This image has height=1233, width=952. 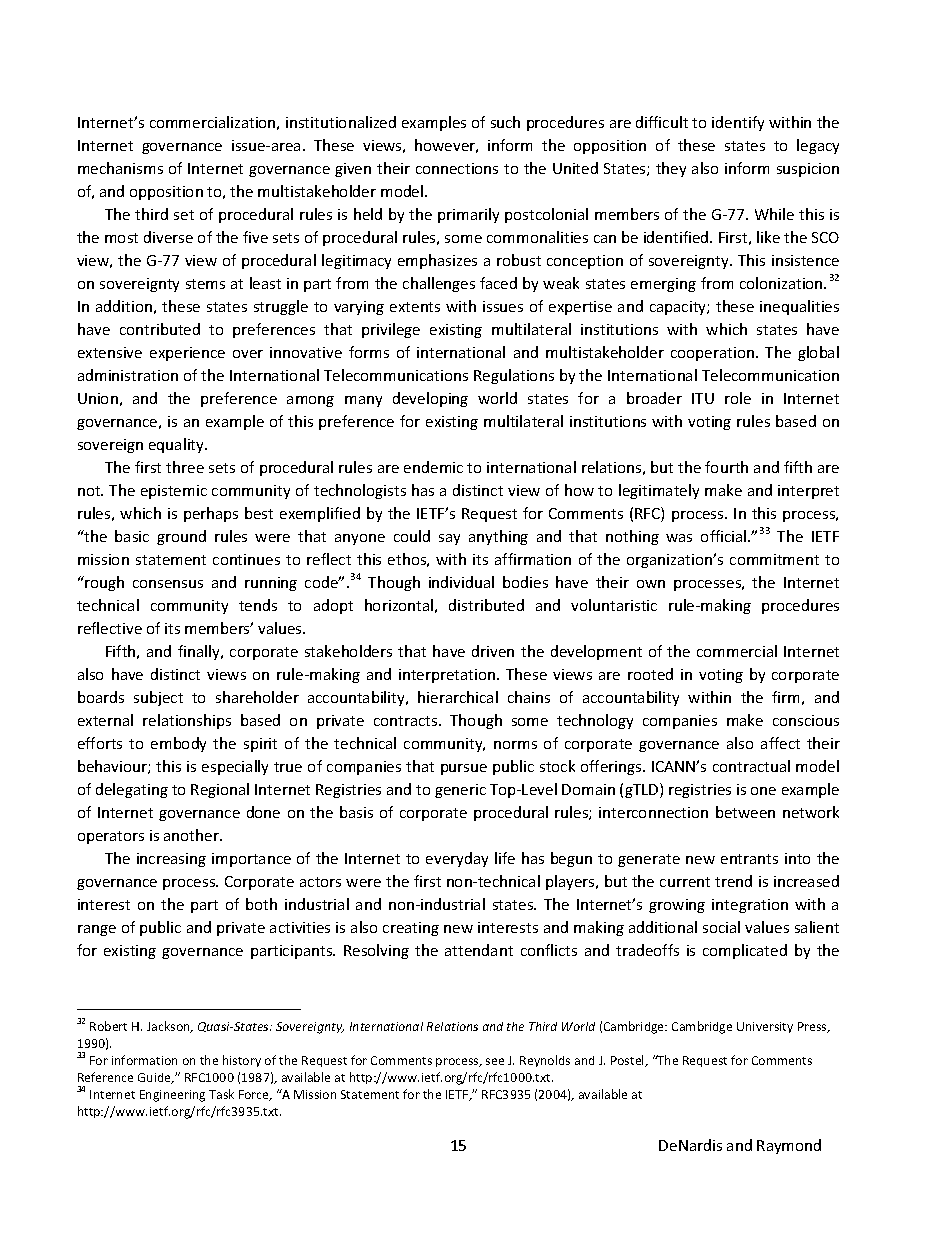 I want to click on between, so click(x=745, y=812).
